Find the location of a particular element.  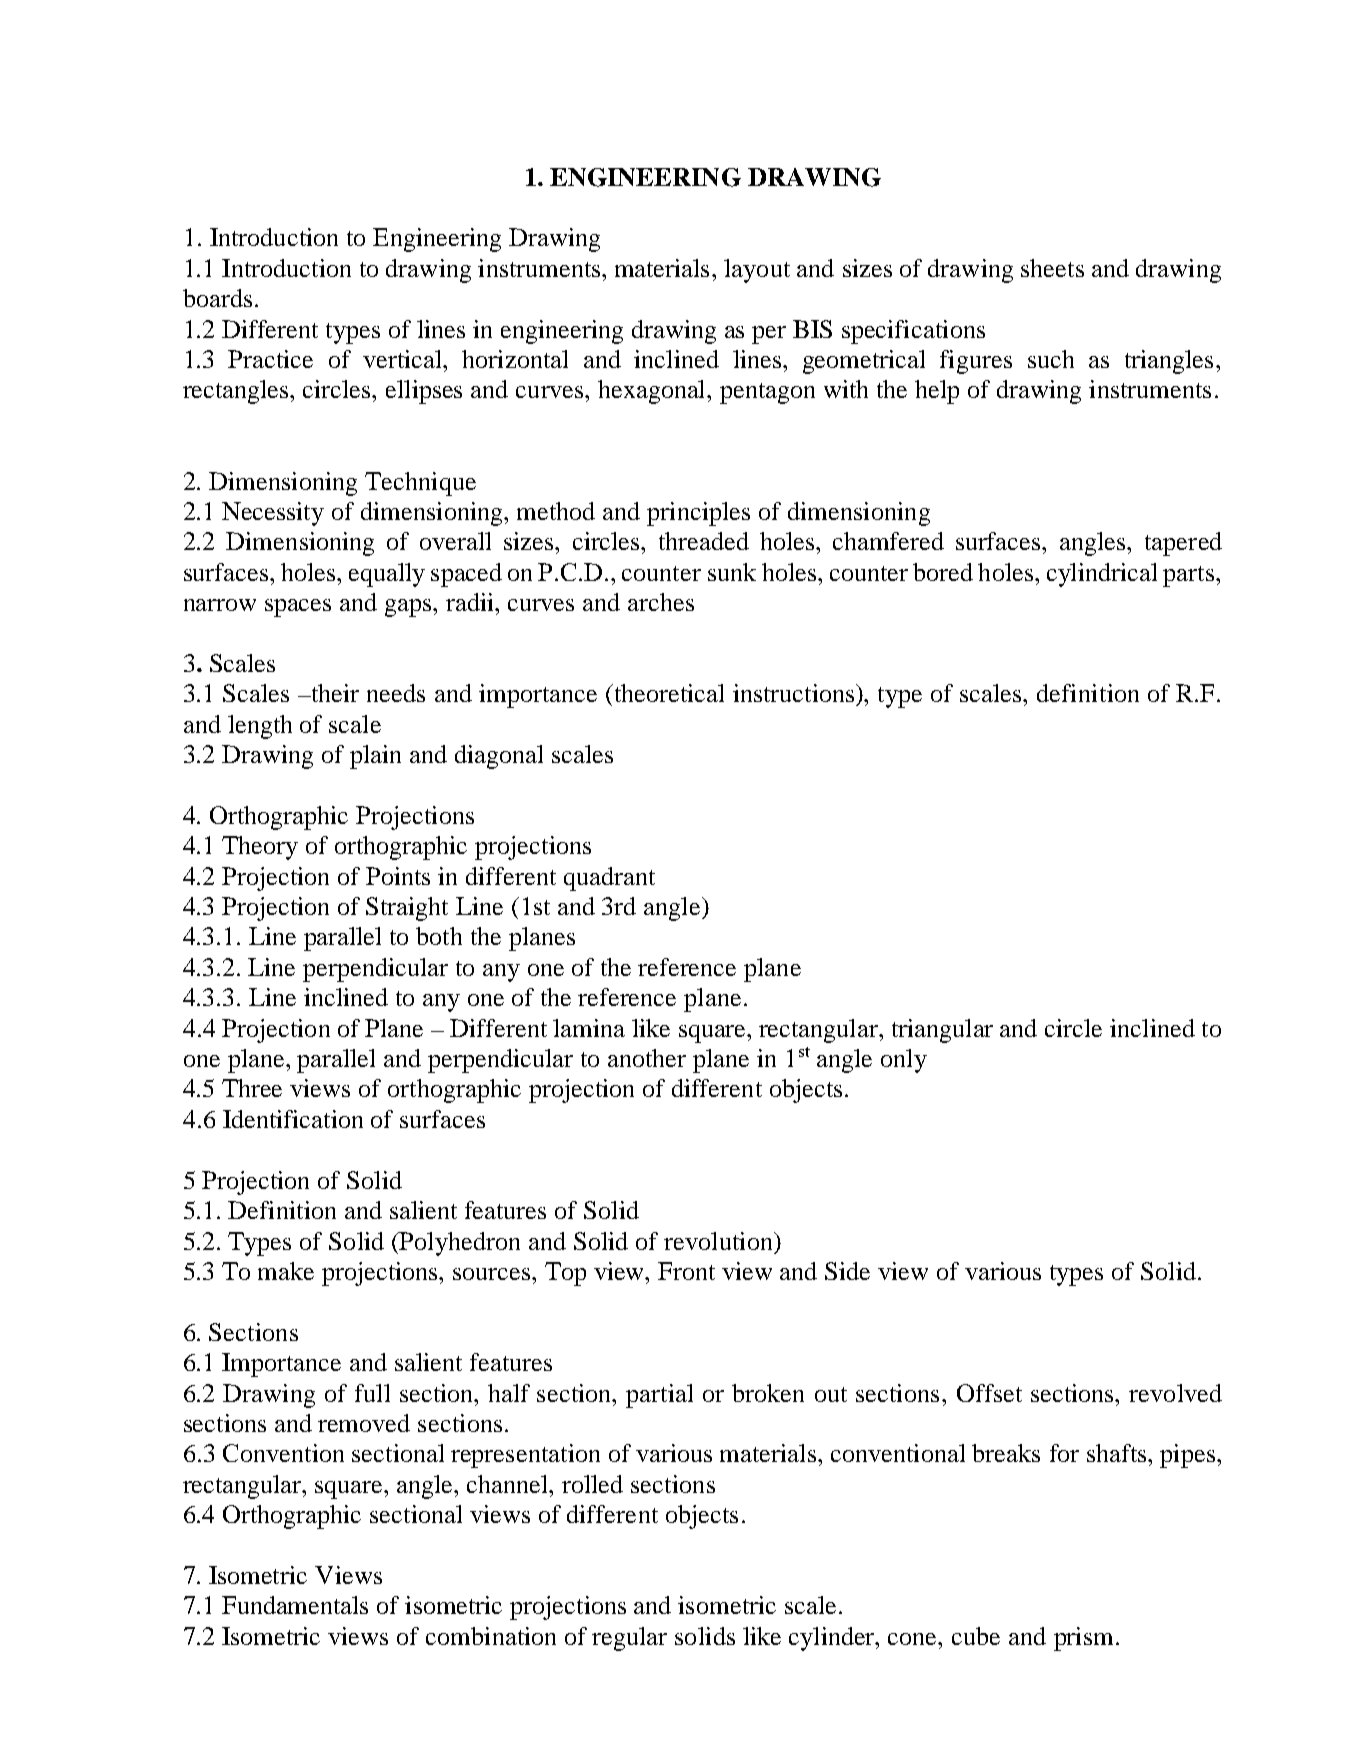

layout is located at coordinates (757, 271).
